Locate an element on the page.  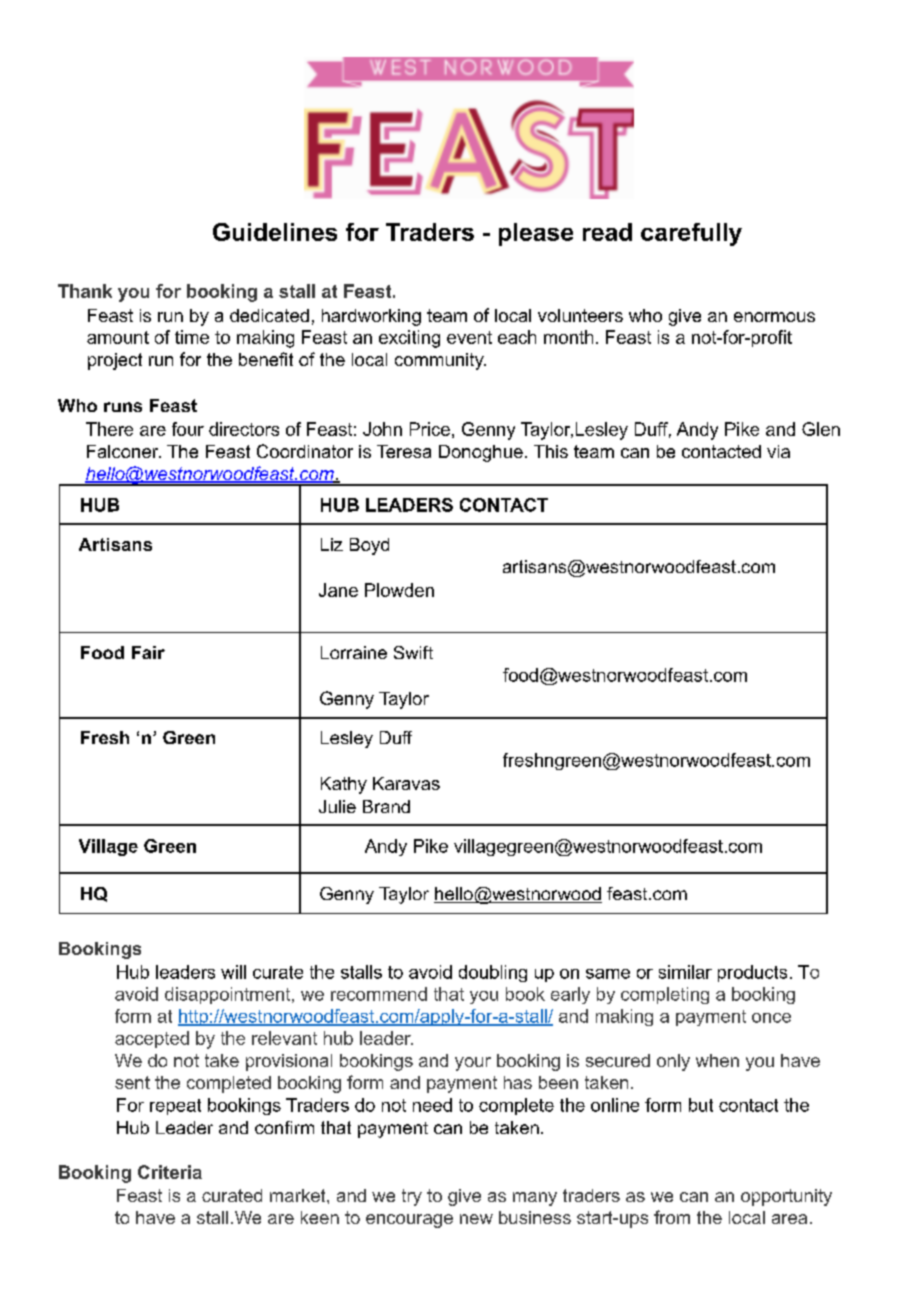
via is located at coordinates (778, 451).
